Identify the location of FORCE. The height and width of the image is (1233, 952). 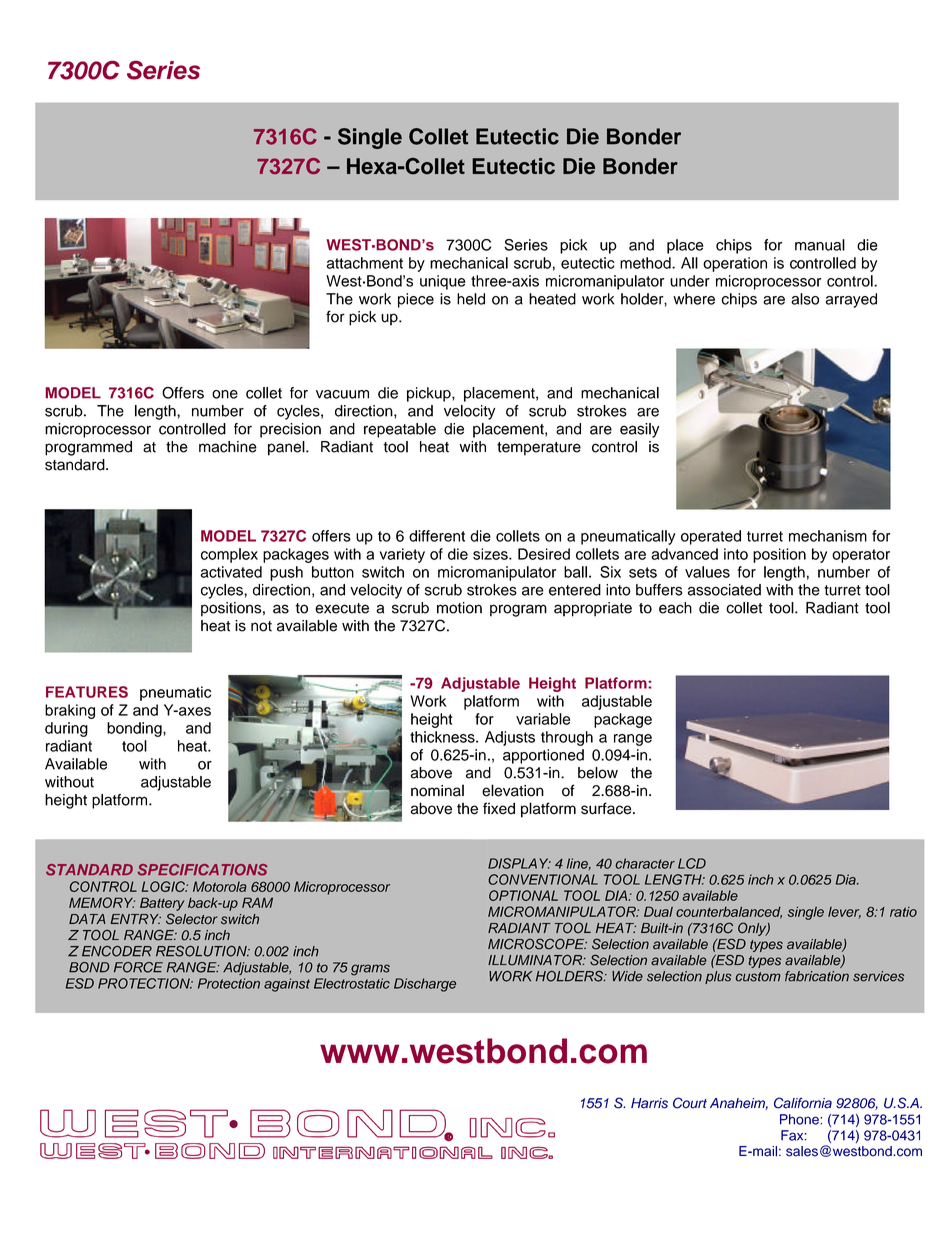
(138, 967).
